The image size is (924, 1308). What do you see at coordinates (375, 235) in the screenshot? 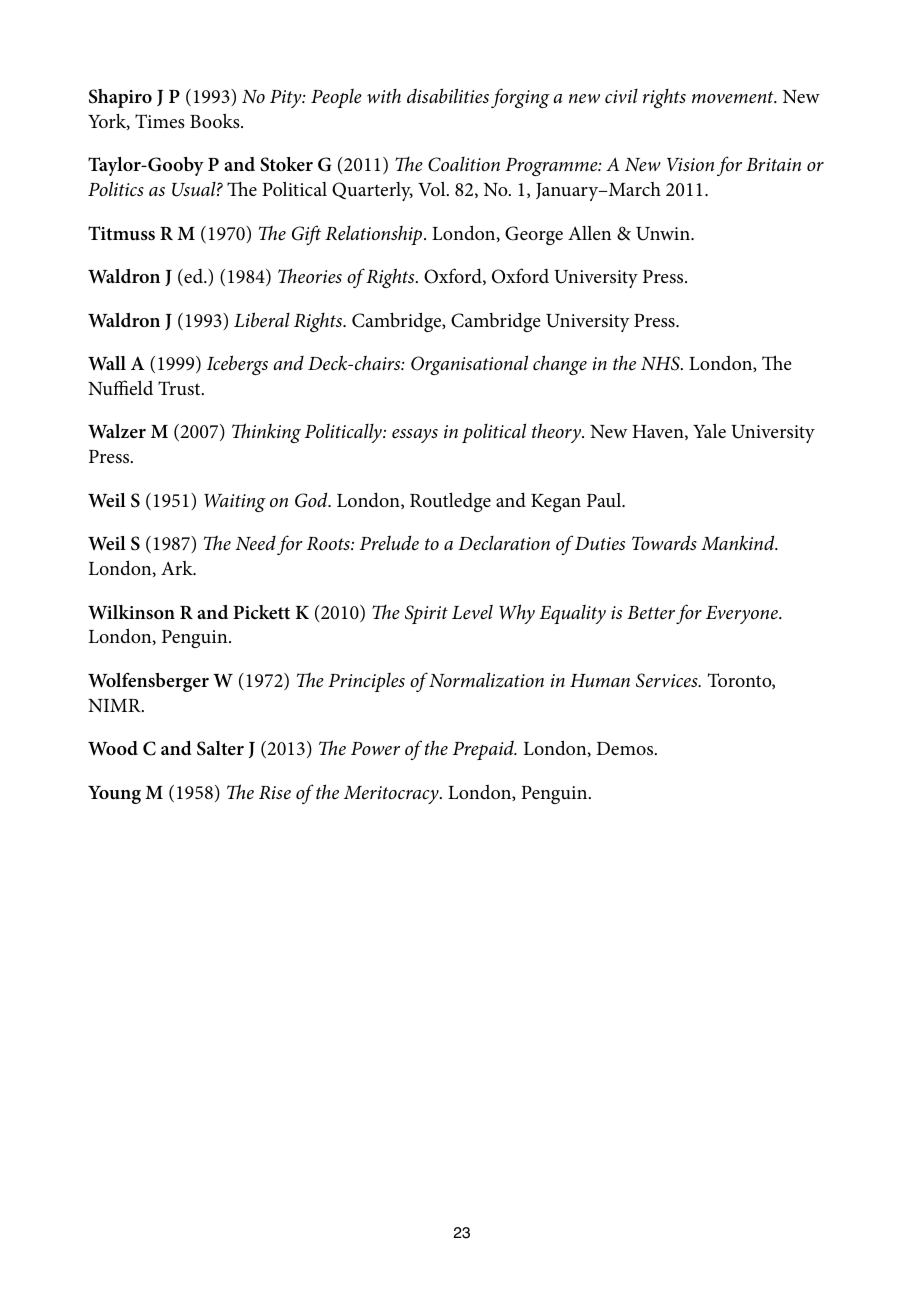
I see `Relationship` at bounding box center [375, 235].
